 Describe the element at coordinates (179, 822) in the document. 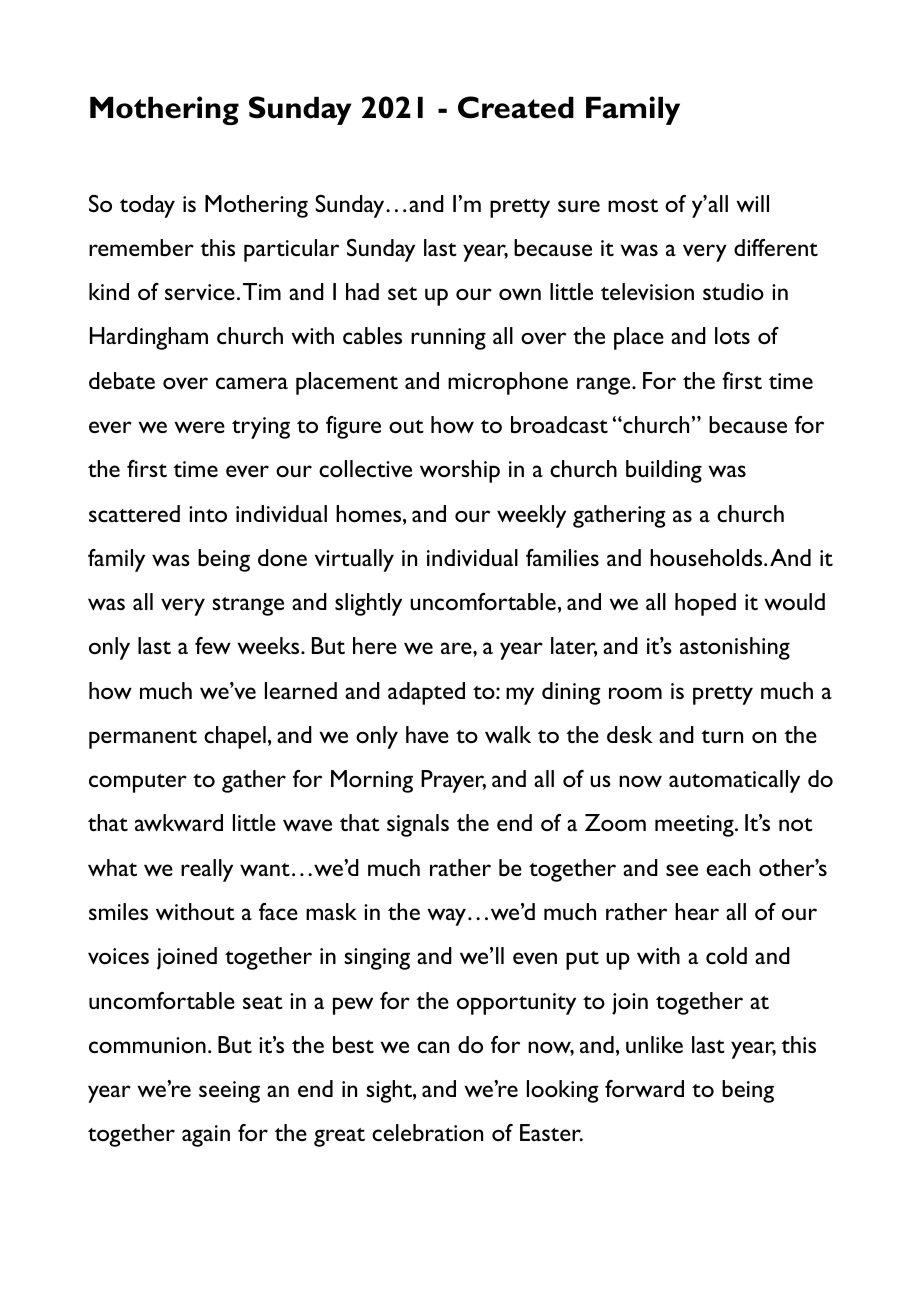

I see `awkward` at that location.
